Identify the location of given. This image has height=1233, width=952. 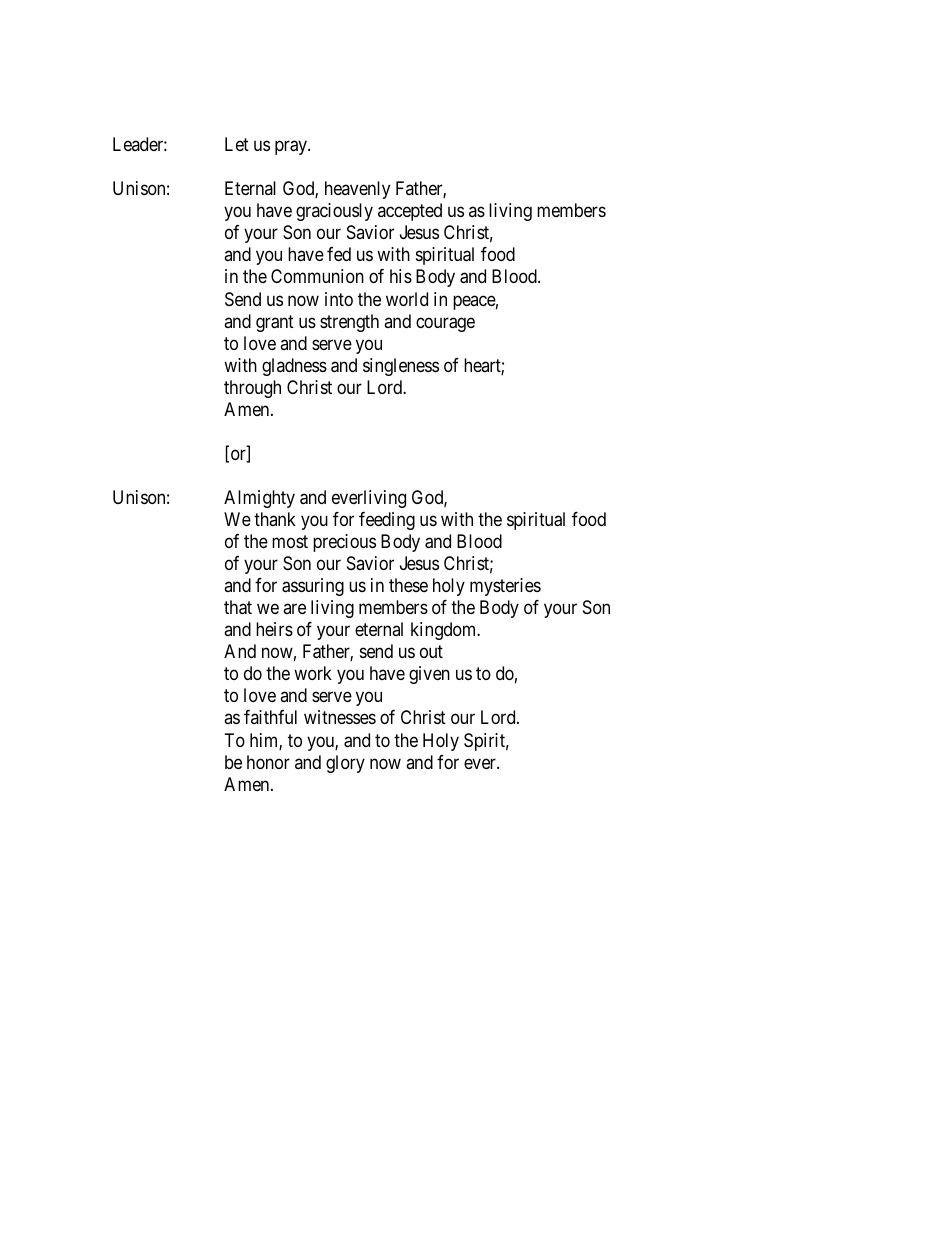
(429, 675).
